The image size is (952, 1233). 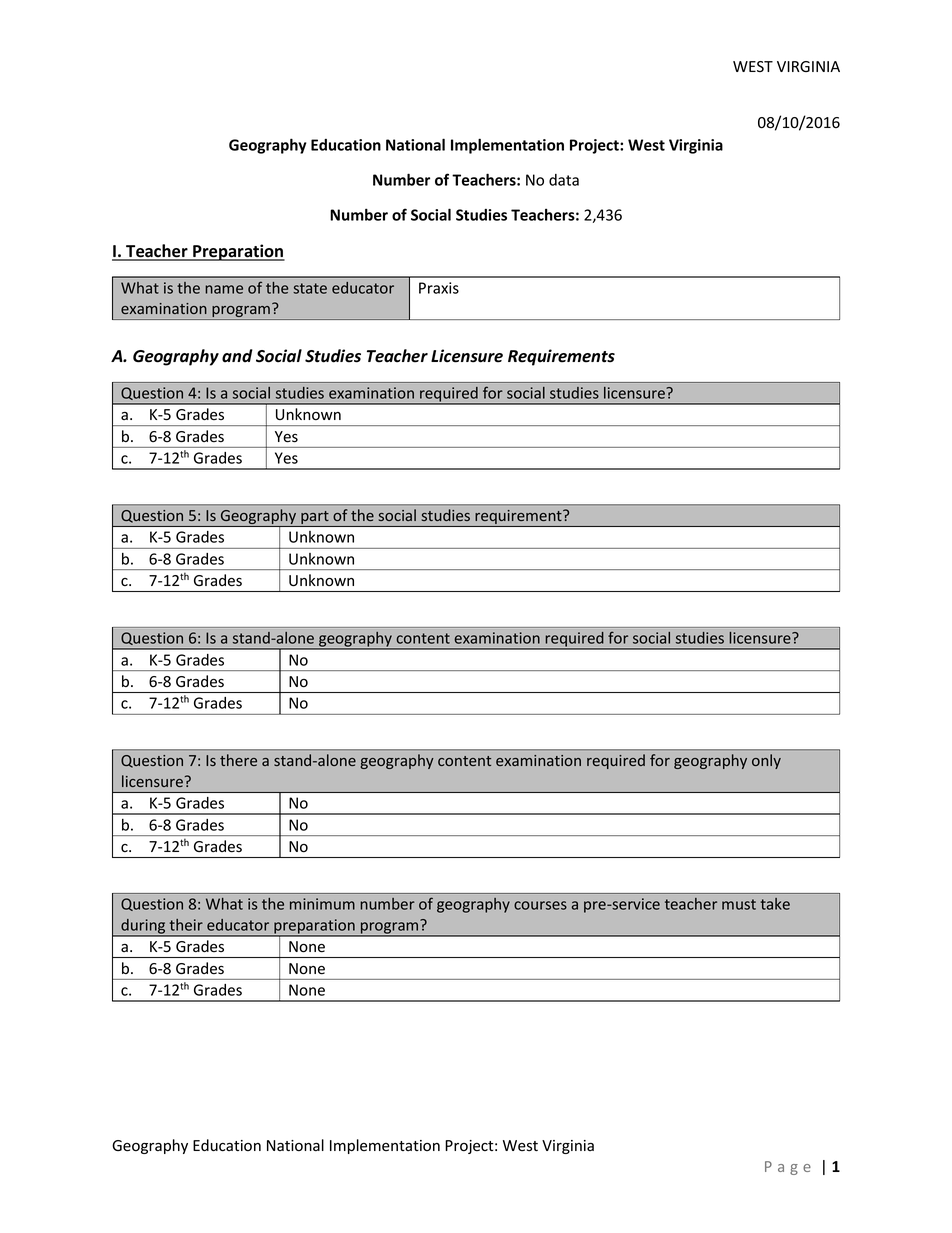 What do you see at coordinates (238, 760) in the page?
I see `there` at bounding box center [238, 760].
